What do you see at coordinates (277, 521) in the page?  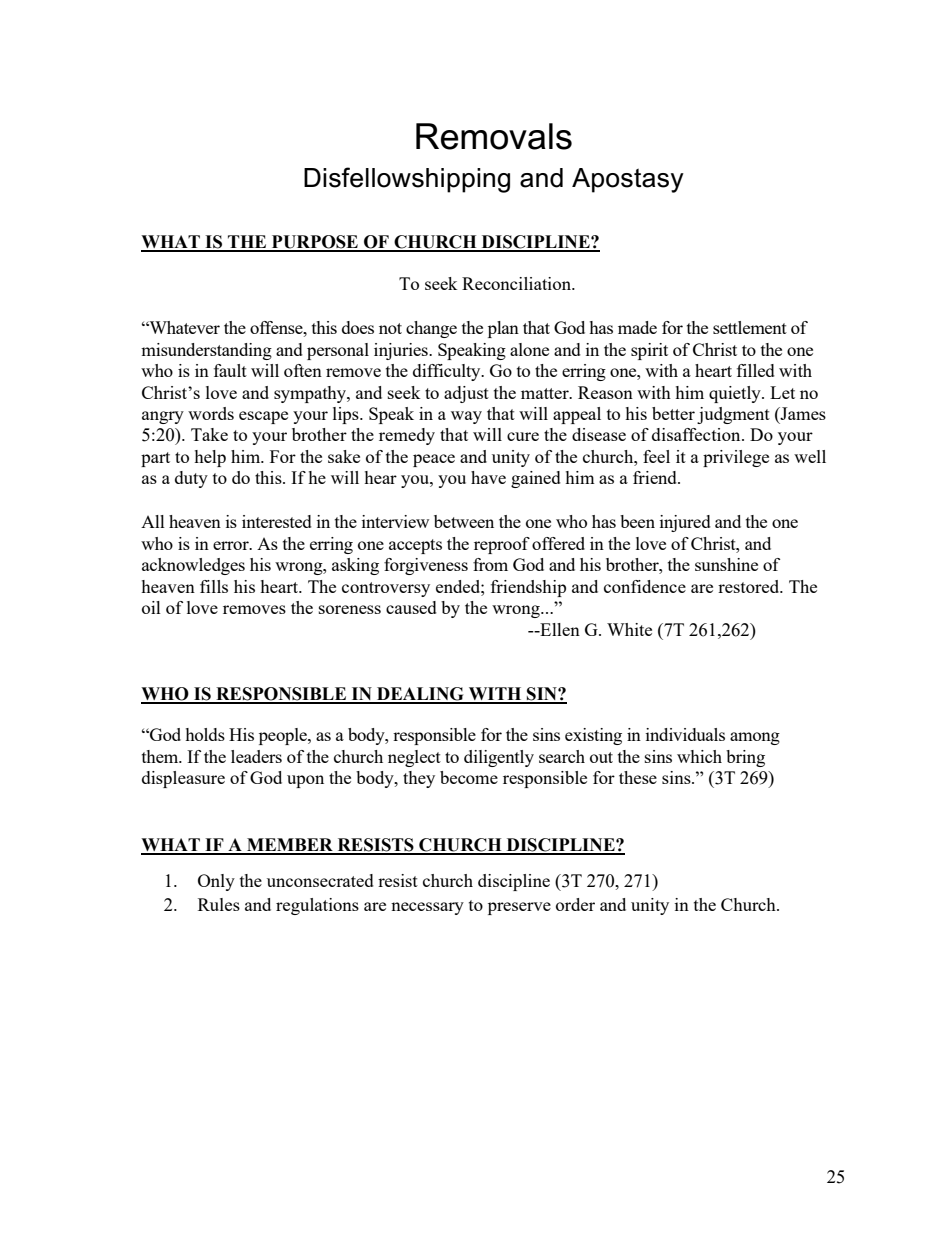 I see `interested` at bounding box center [277, 521].
